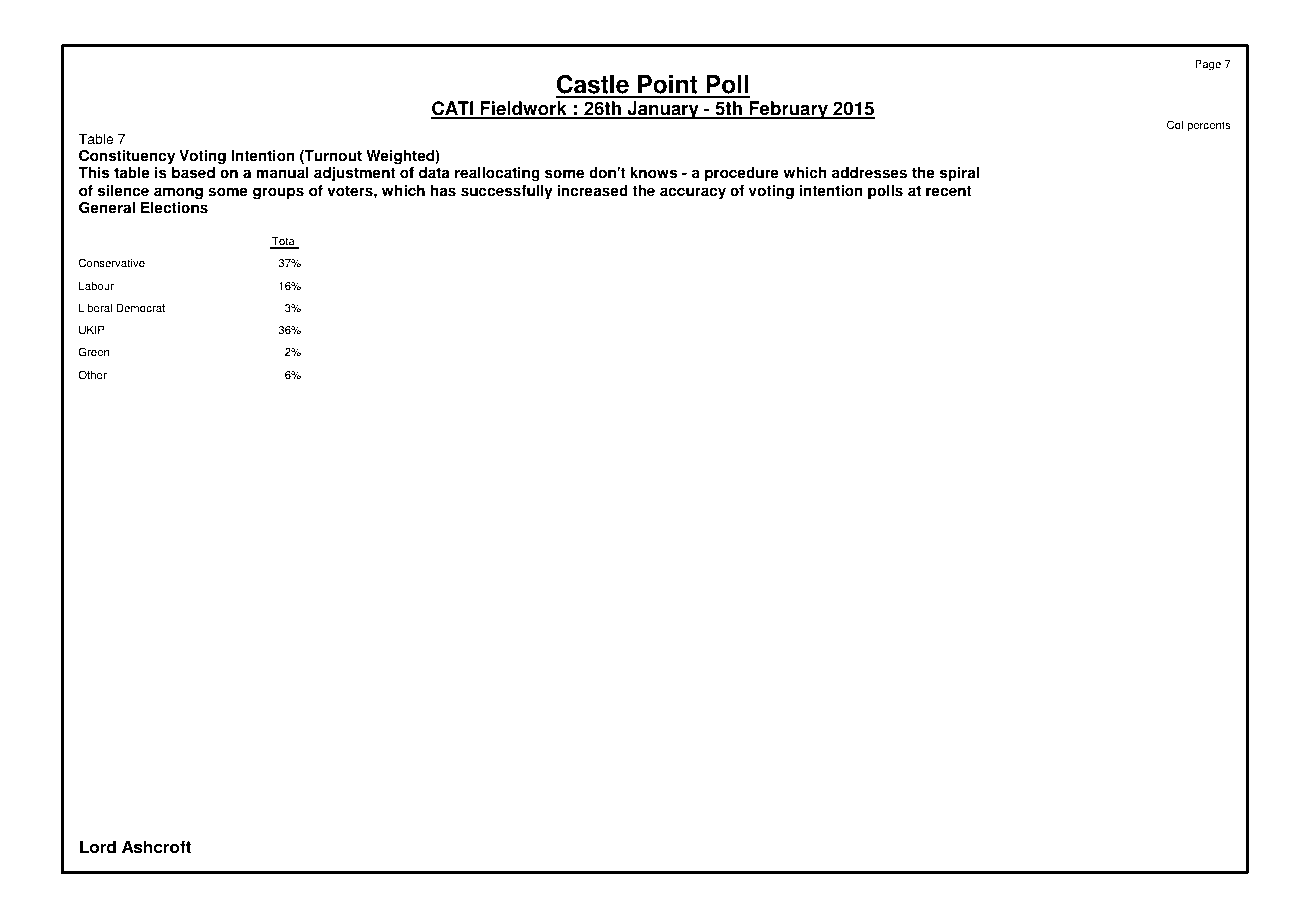 Image resolution: width=1308 pixels, height=924 pixels. Describe the element at coordinates (156, 847) in the image. I see `Ashcroft` at that location.
